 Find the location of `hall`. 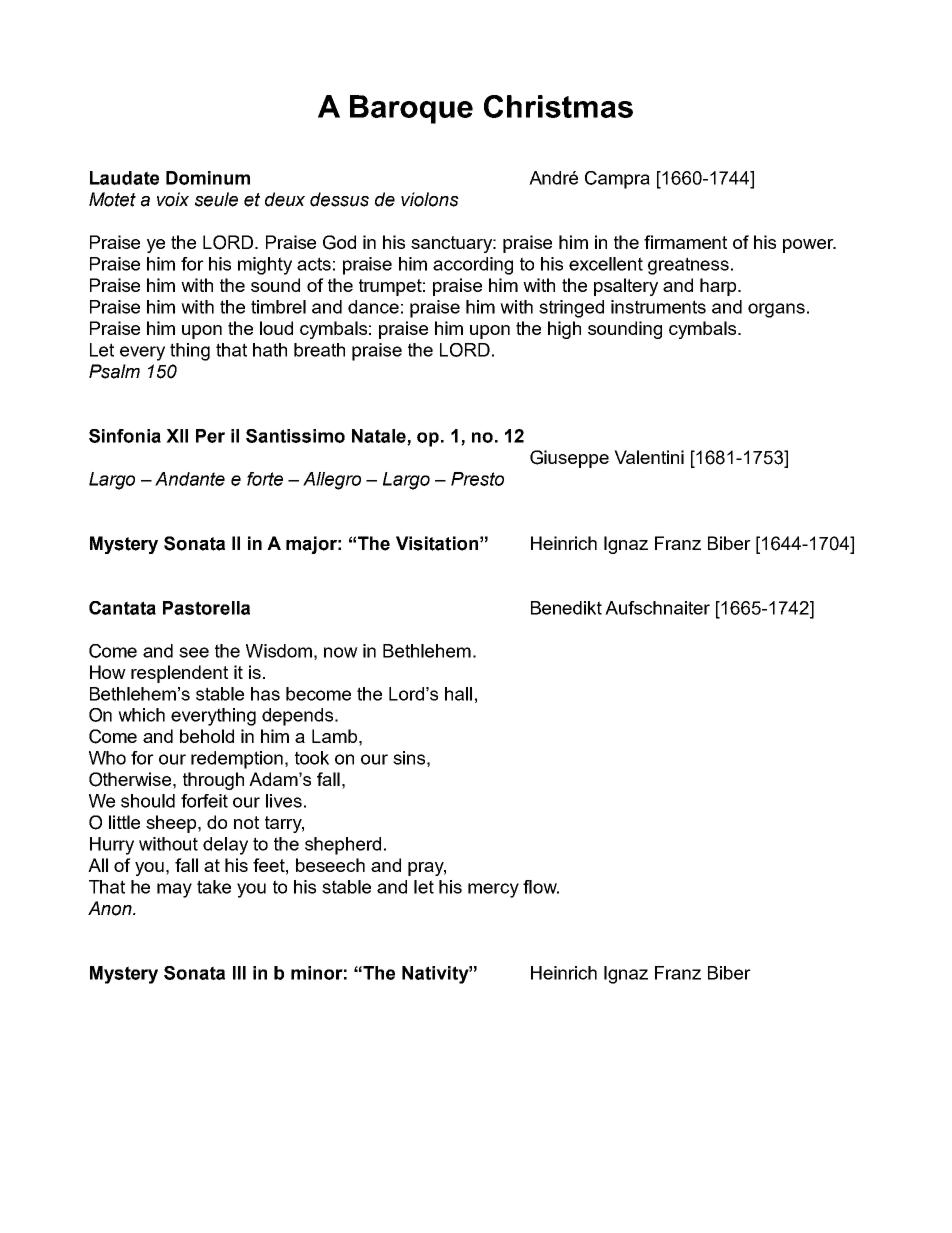

hall is located at coordinates (458, 694).
